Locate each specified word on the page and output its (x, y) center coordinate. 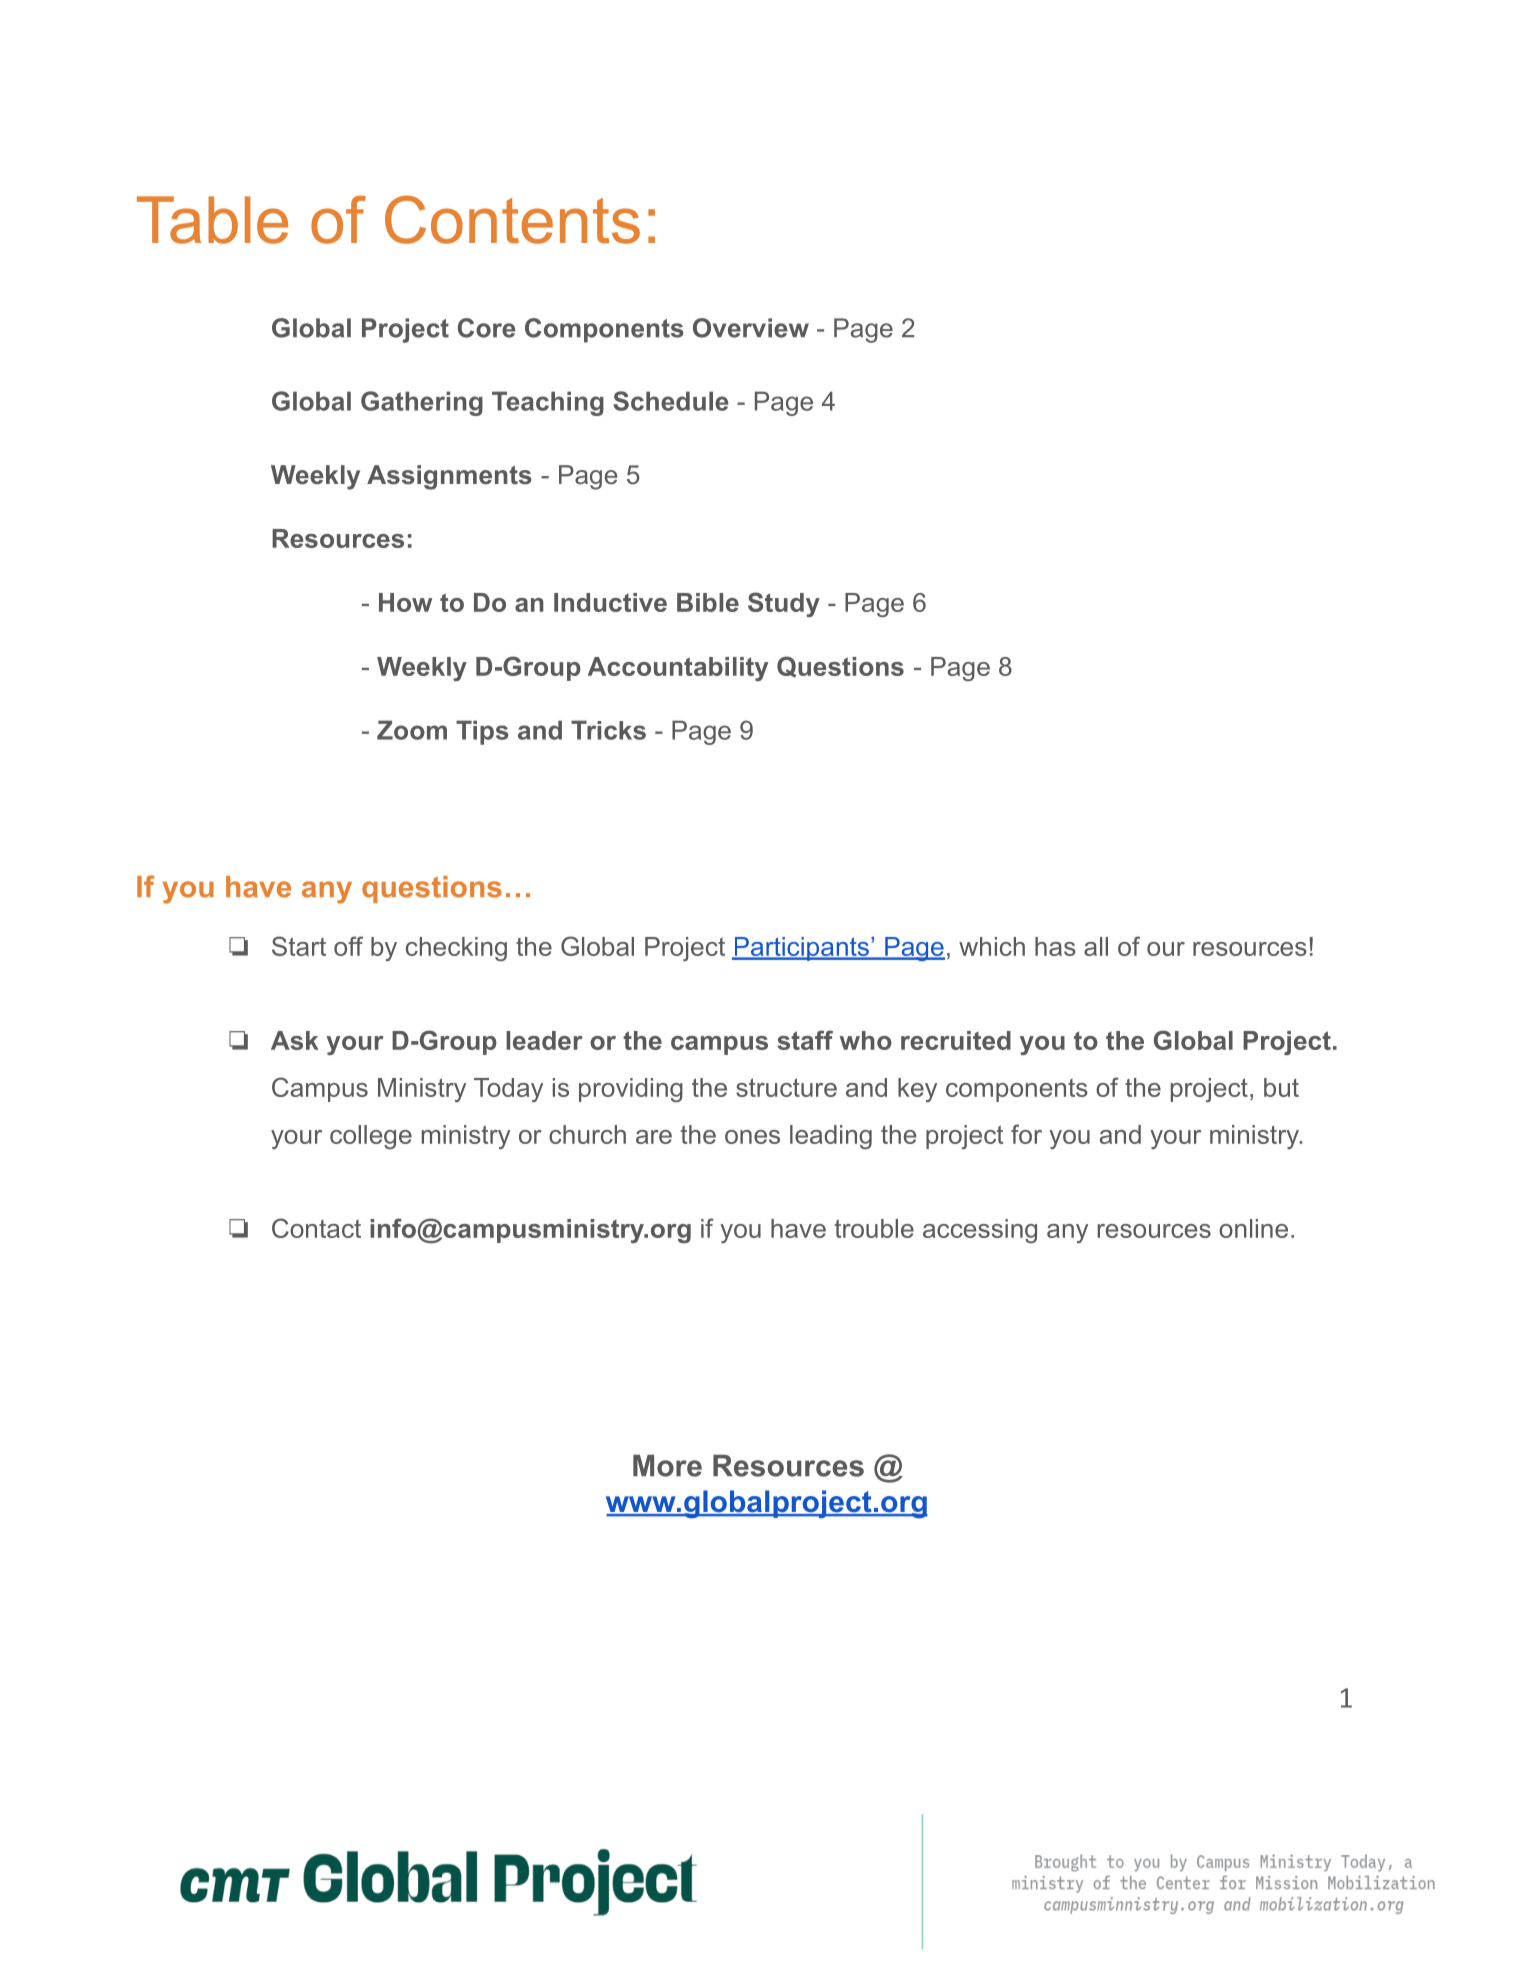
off (348, 946)
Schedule (670, 401)
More (667, 1466)
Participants (801, 949)
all (1096, 946)
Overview (751, 328)
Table (212, 220)
